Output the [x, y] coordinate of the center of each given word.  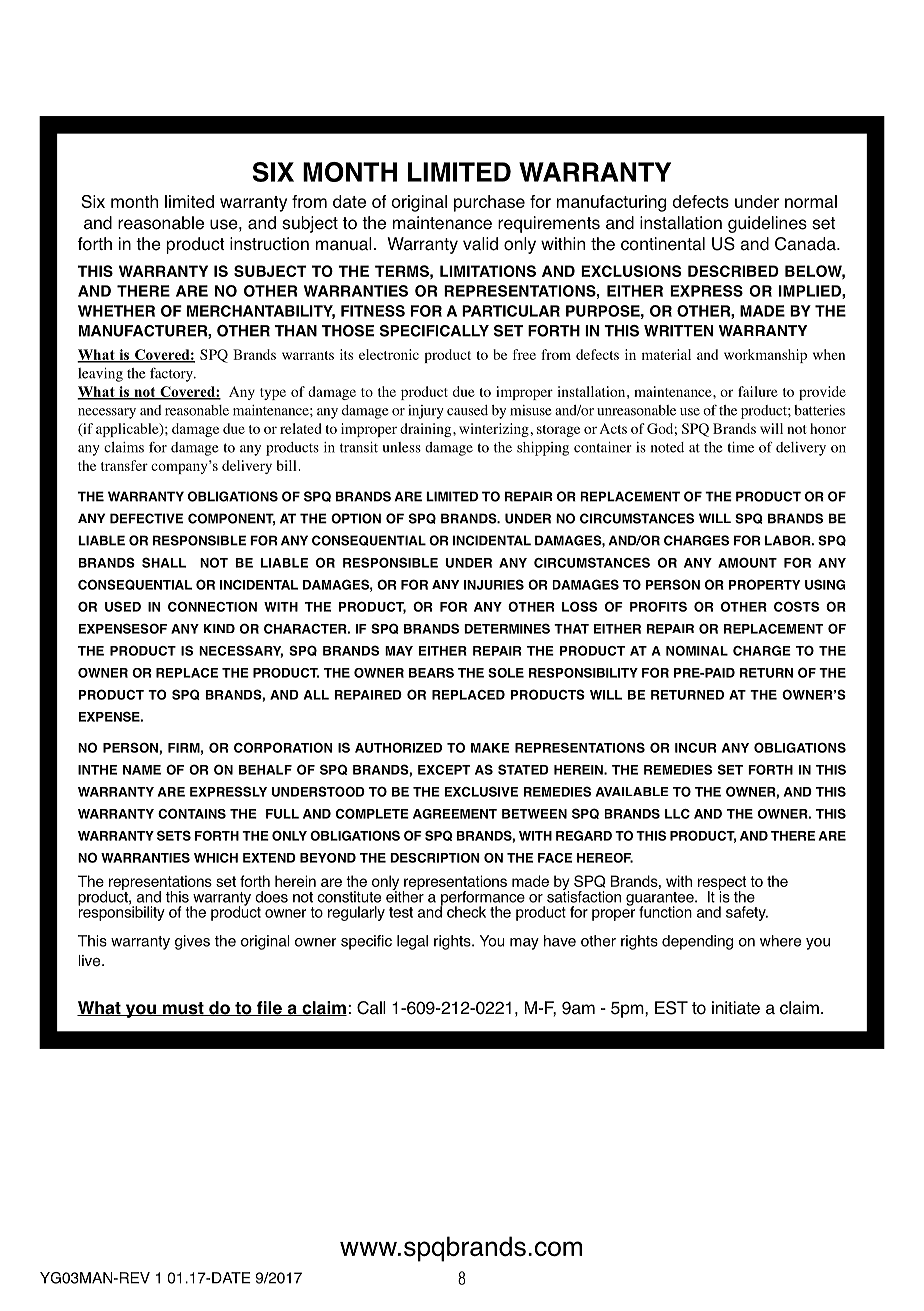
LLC [677, 814]
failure [758, 391]
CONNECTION [212, 606]
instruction [269, 244]
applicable [128, 430]
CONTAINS [192, 813]
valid [480, 244]
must [183, 1009]
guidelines [767, 224]
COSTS [796, 606]
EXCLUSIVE [481, 791]
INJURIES [494, 584]
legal [412, 942]
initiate [736, 1008]
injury [426, 412]
